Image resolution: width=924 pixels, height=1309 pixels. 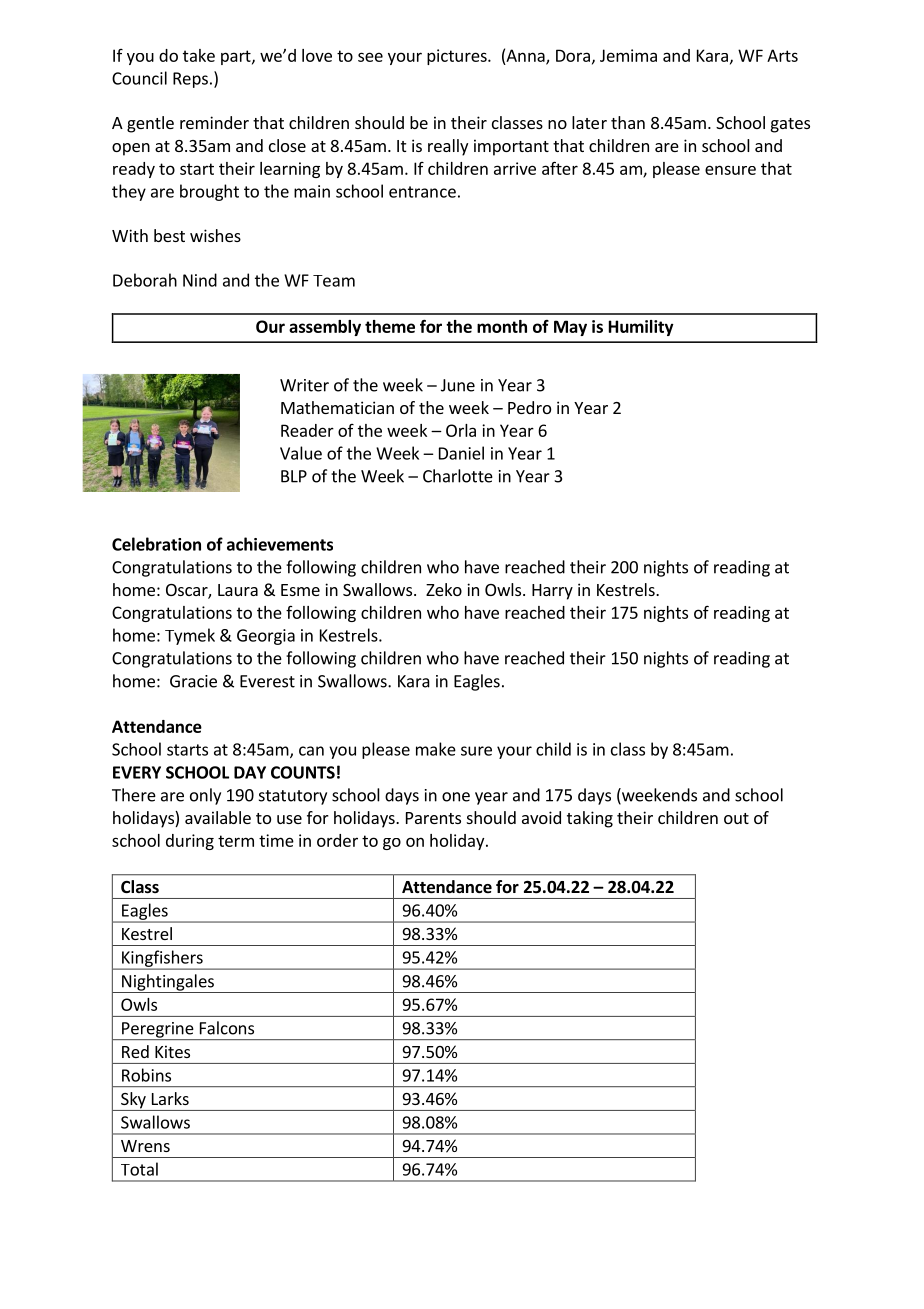 What do you see at coordinates (790, 125) in the screenshot?
I see `gates` at bounding box center [790, 125].
